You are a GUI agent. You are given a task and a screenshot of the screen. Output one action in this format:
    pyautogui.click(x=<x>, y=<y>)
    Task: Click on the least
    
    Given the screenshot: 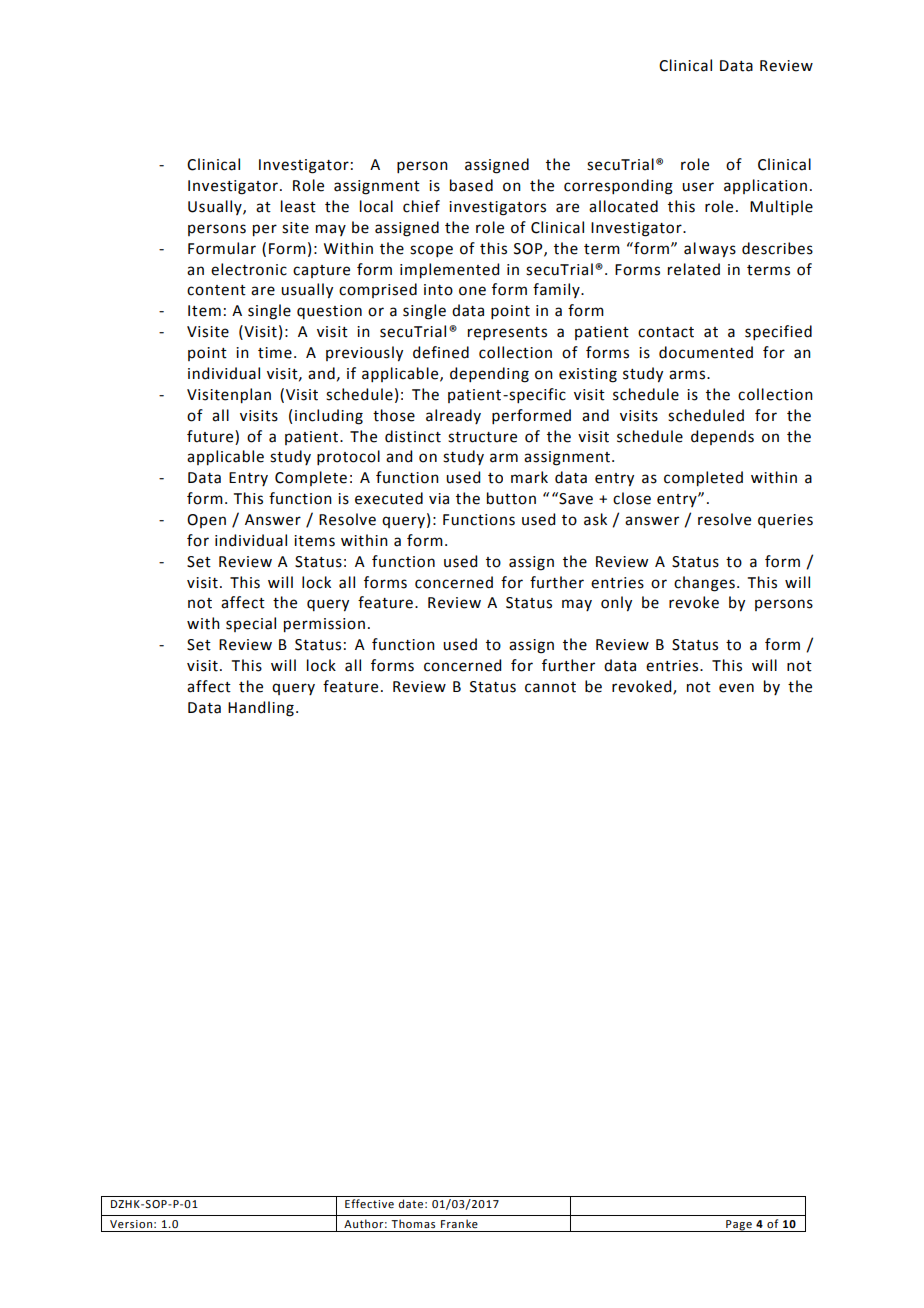 What is the action you would take?
    pyautogui.click(x=298, y=206)
